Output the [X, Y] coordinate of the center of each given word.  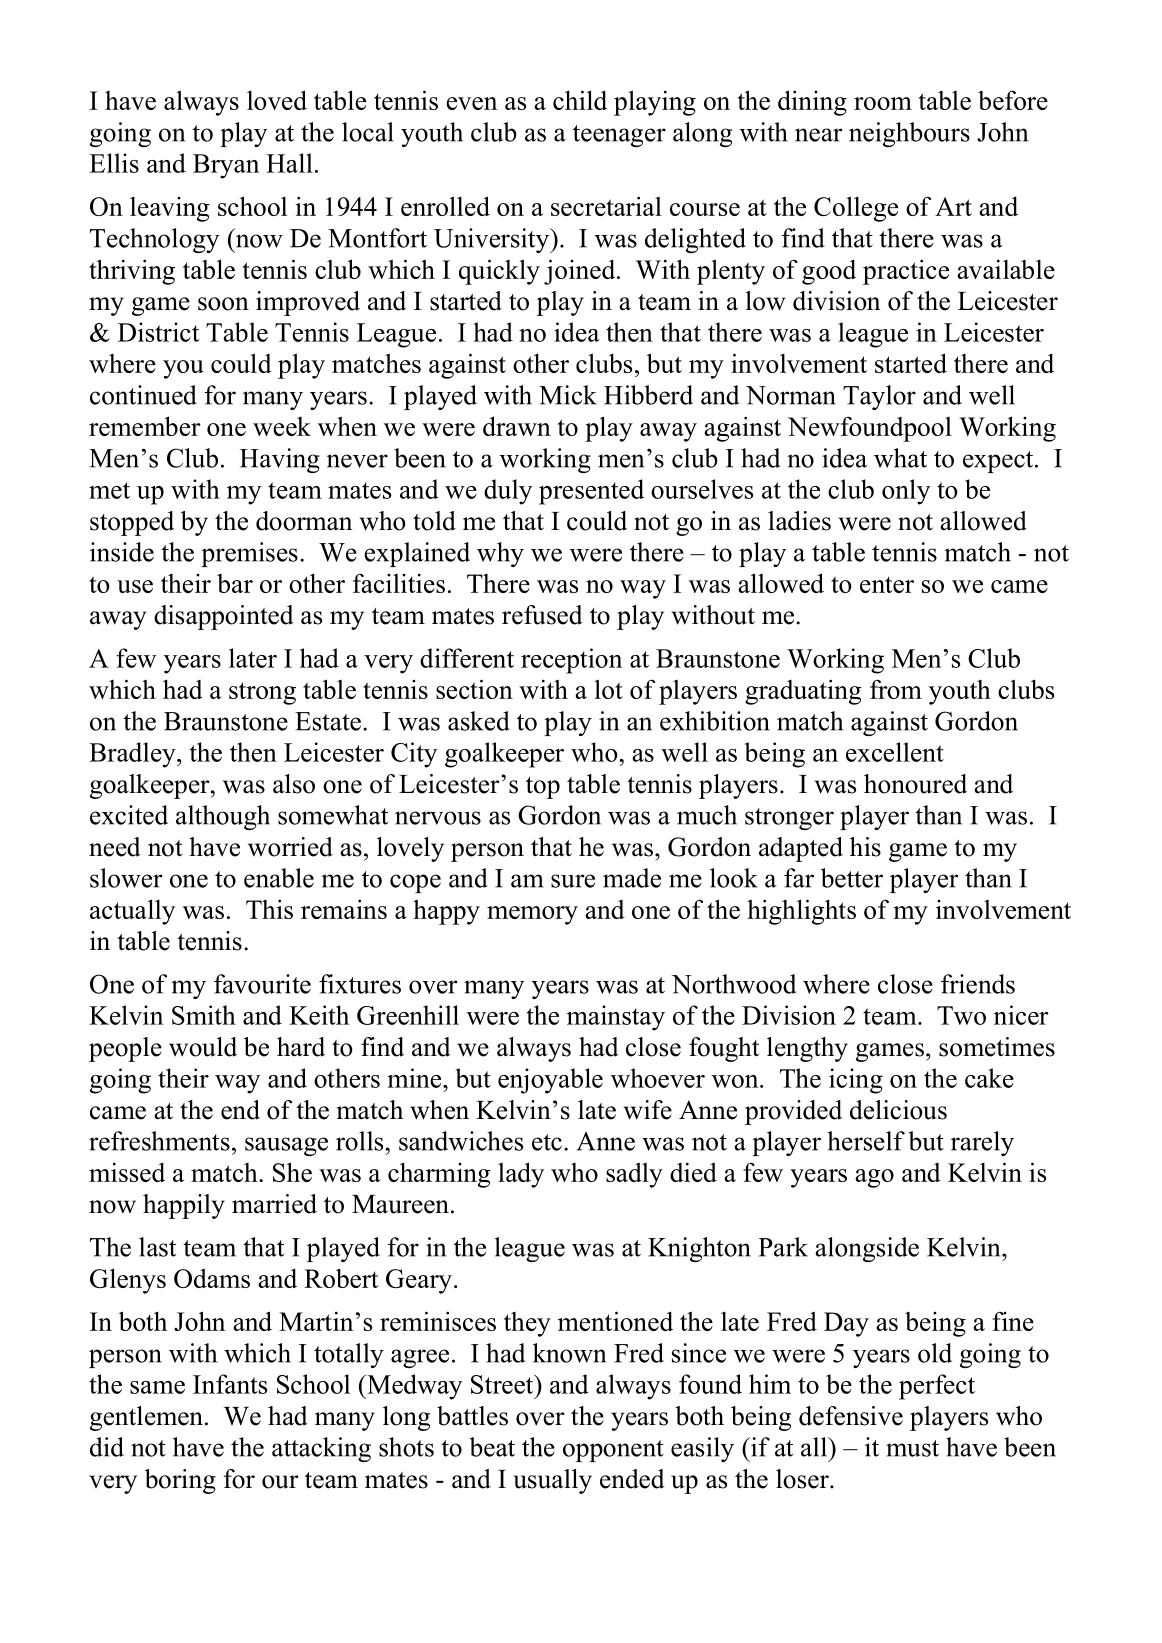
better [852, 878]
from [896, 689]
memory [532, 915]
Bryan [226, 166]
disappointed [224, 617]
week [282, 426]
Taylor [879, 397]
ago [874, 1178]
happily [184, 1206]
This [269, 909]
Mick [568, 395]
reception [571, 661]
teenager [619, 136]
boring [180, 1481]
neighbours [909, 134]
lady [521, 1175]
